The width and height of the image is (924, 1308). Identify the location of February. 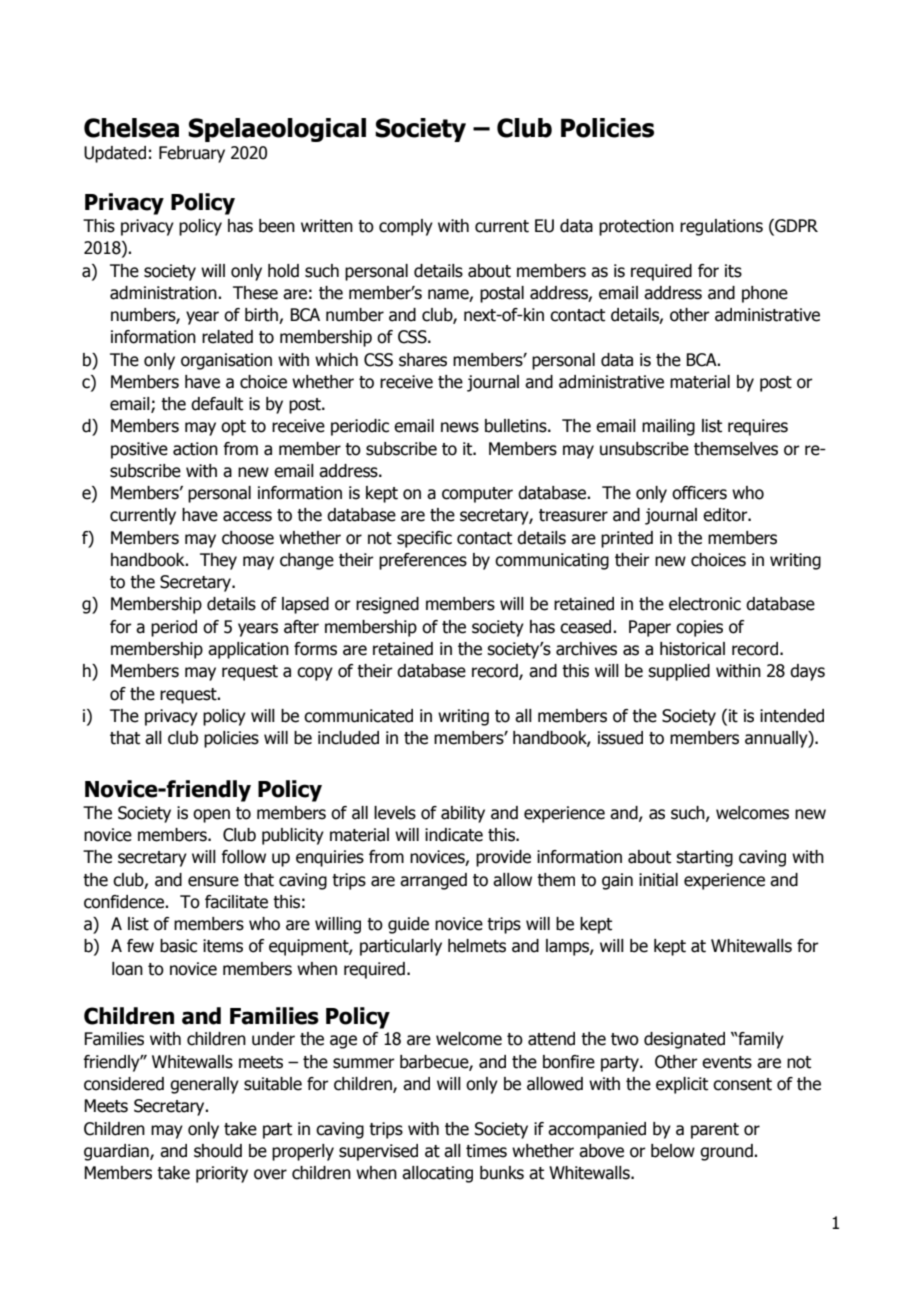
(192, 154).
